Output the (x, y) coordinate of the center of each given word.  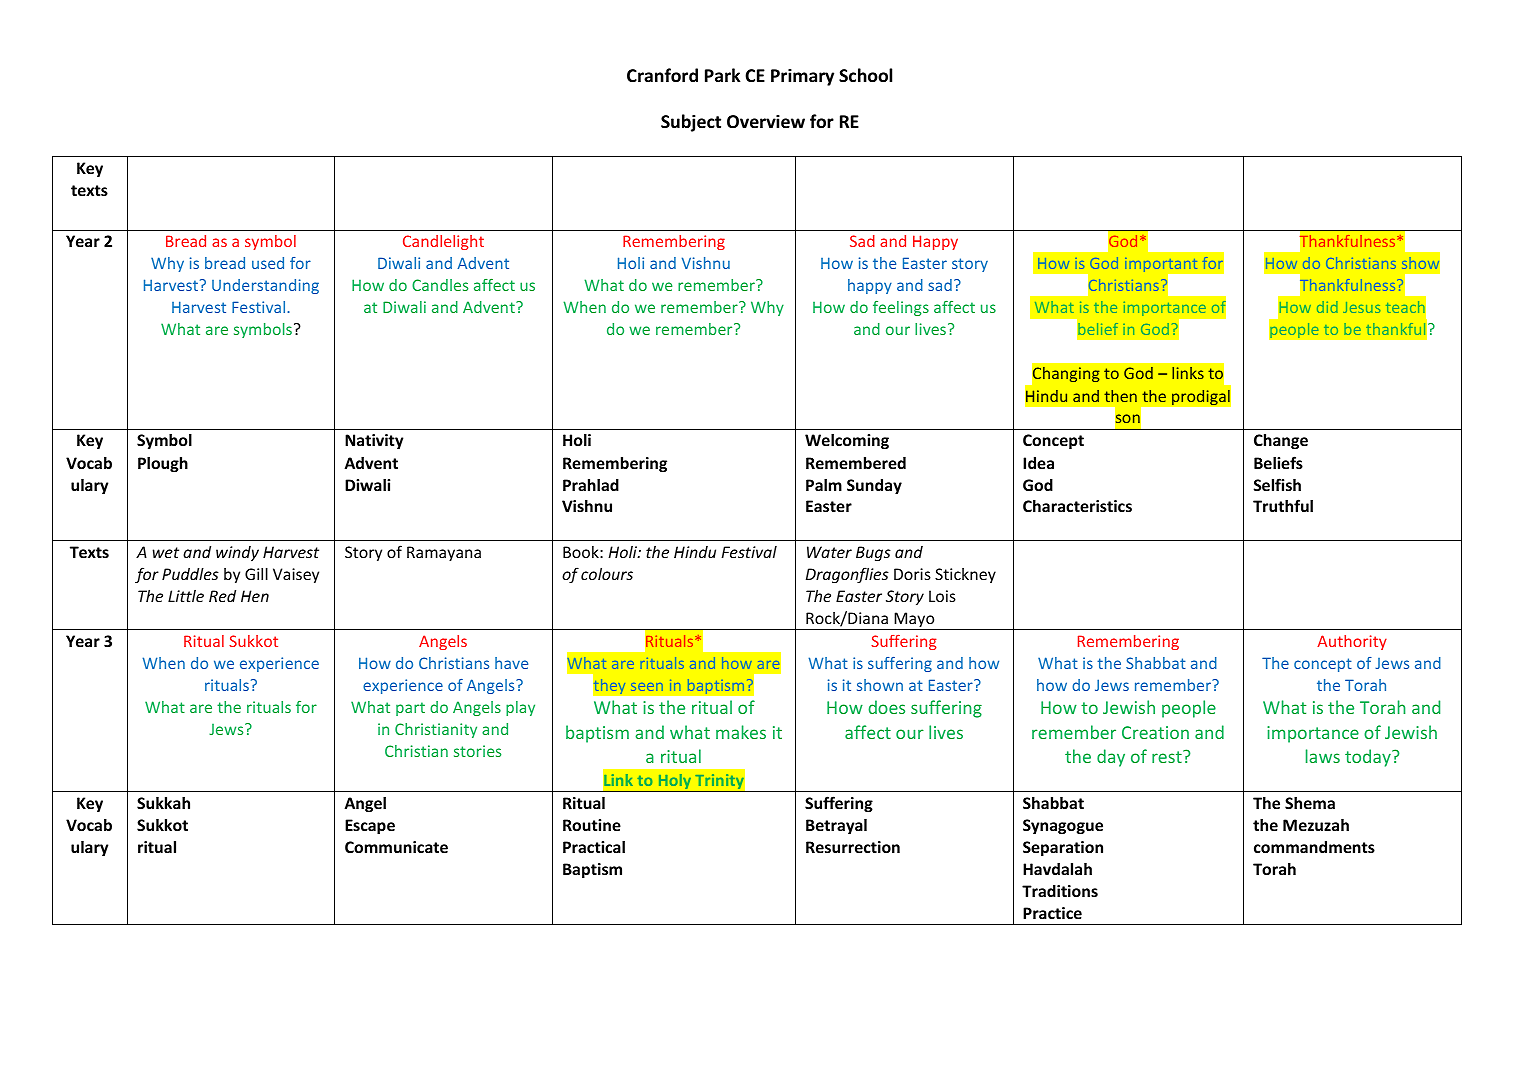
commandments (1314, 847)
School (865, 75)
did (1327, 307)
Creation (1155, 732)
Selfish (1277, 484)
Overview (766, 122)
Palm (824, 484)
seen (647, 687)
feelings (901, 308)
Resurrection (853, 847)
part (410, 709)
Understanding (265, 286)
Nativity (374, 441)
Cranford (662, 75)
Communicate (396, 847)
